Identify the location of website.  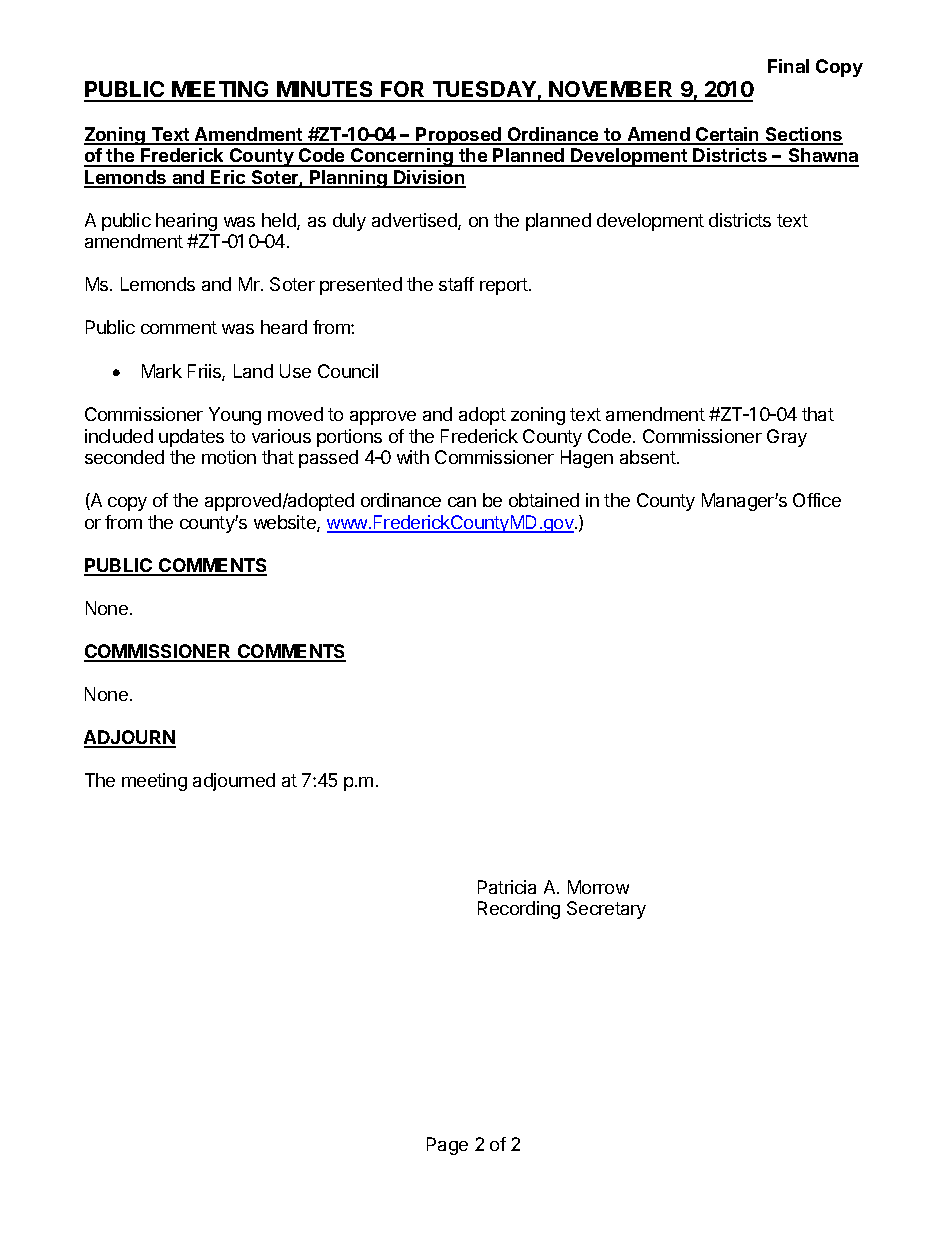
(286, 523).
